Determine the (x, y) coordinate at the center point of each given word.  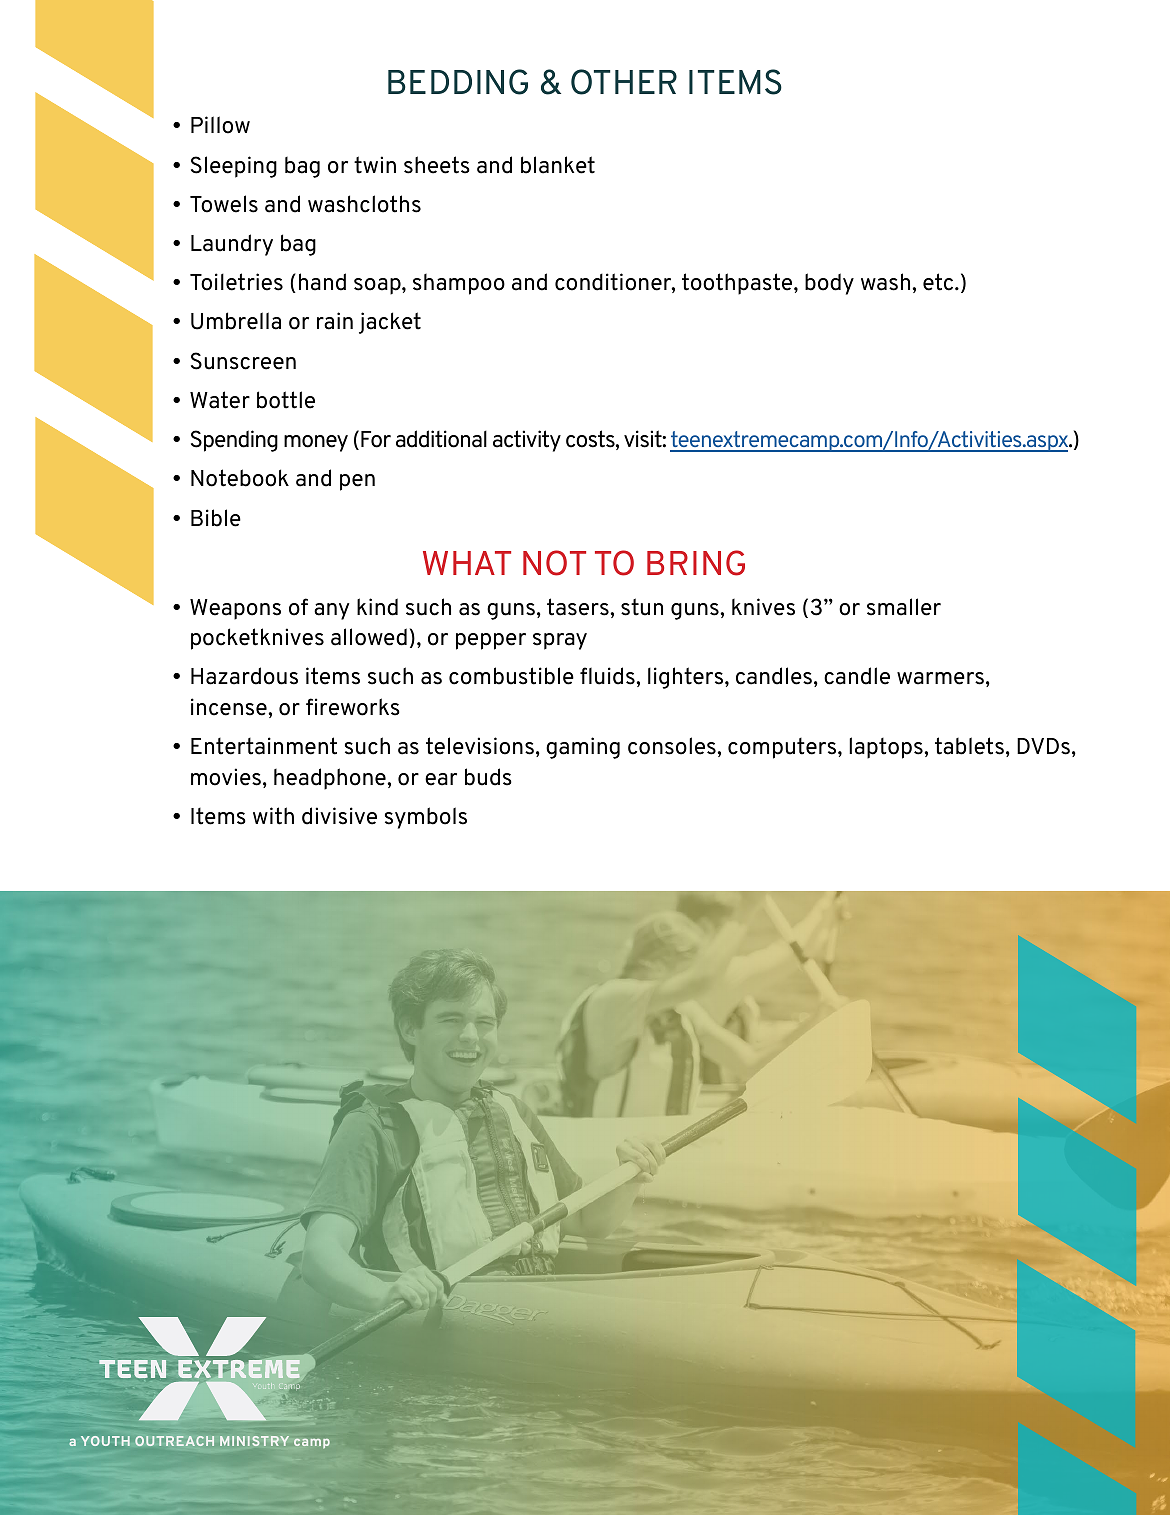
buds (488, 777)
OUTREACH (174, 1441)
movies (226, 777)
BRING (696, 563)
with (273, 816)
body (829, 284)
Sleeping (234, 167)
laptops (887, 748)
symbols (426, 818)
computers (783, 748)
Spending (234, 441)
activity (527, 441)
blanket (558, 165)
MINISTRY (254, 1441)
